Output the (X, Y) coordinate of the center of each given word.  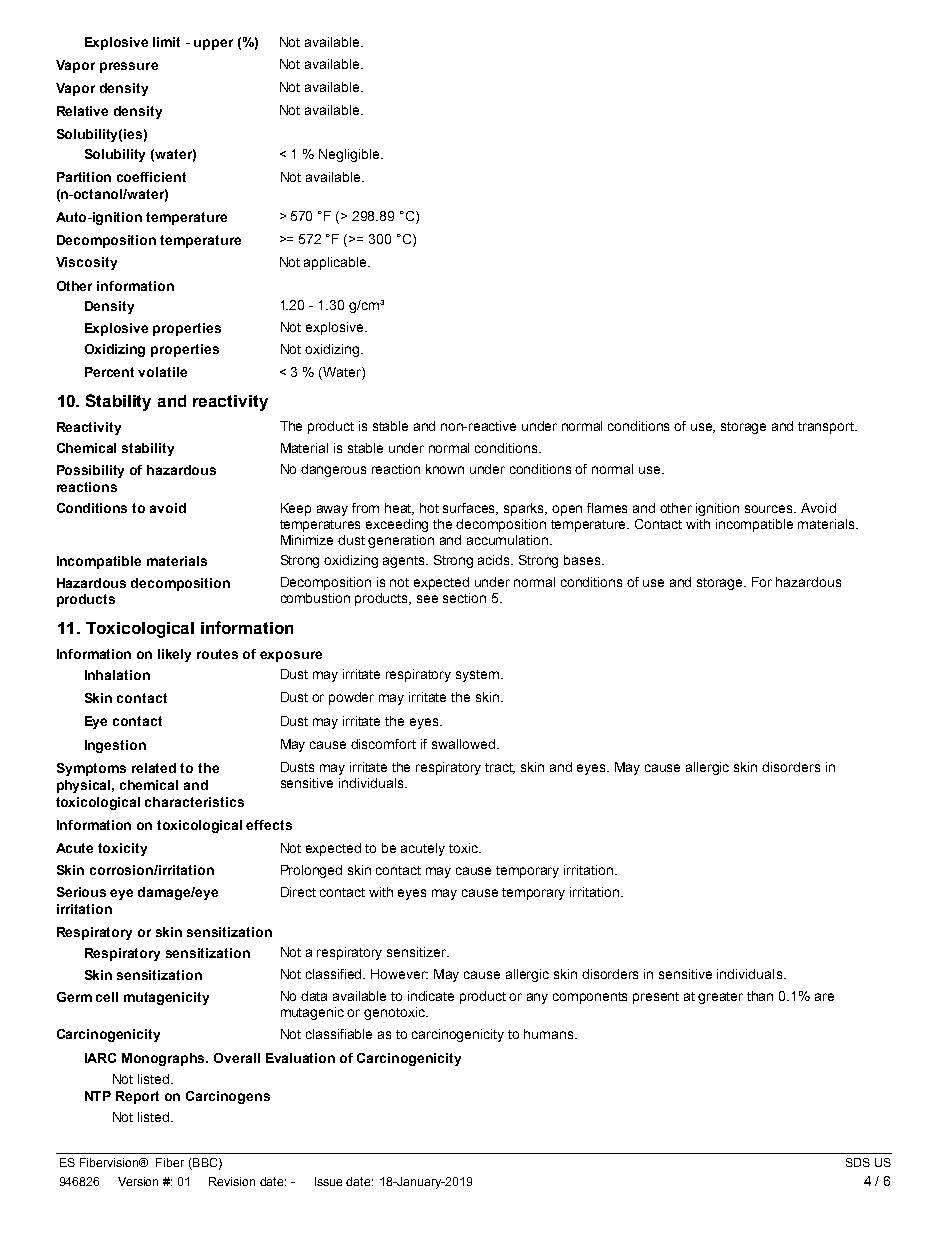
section (464, 598)
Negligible (350, 155)
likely (174, 655)
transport (827, 428)
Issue (328, 1181)
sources (770, 509)
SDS (858, 1162)
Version (138, 1181)
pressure (129, 67)
